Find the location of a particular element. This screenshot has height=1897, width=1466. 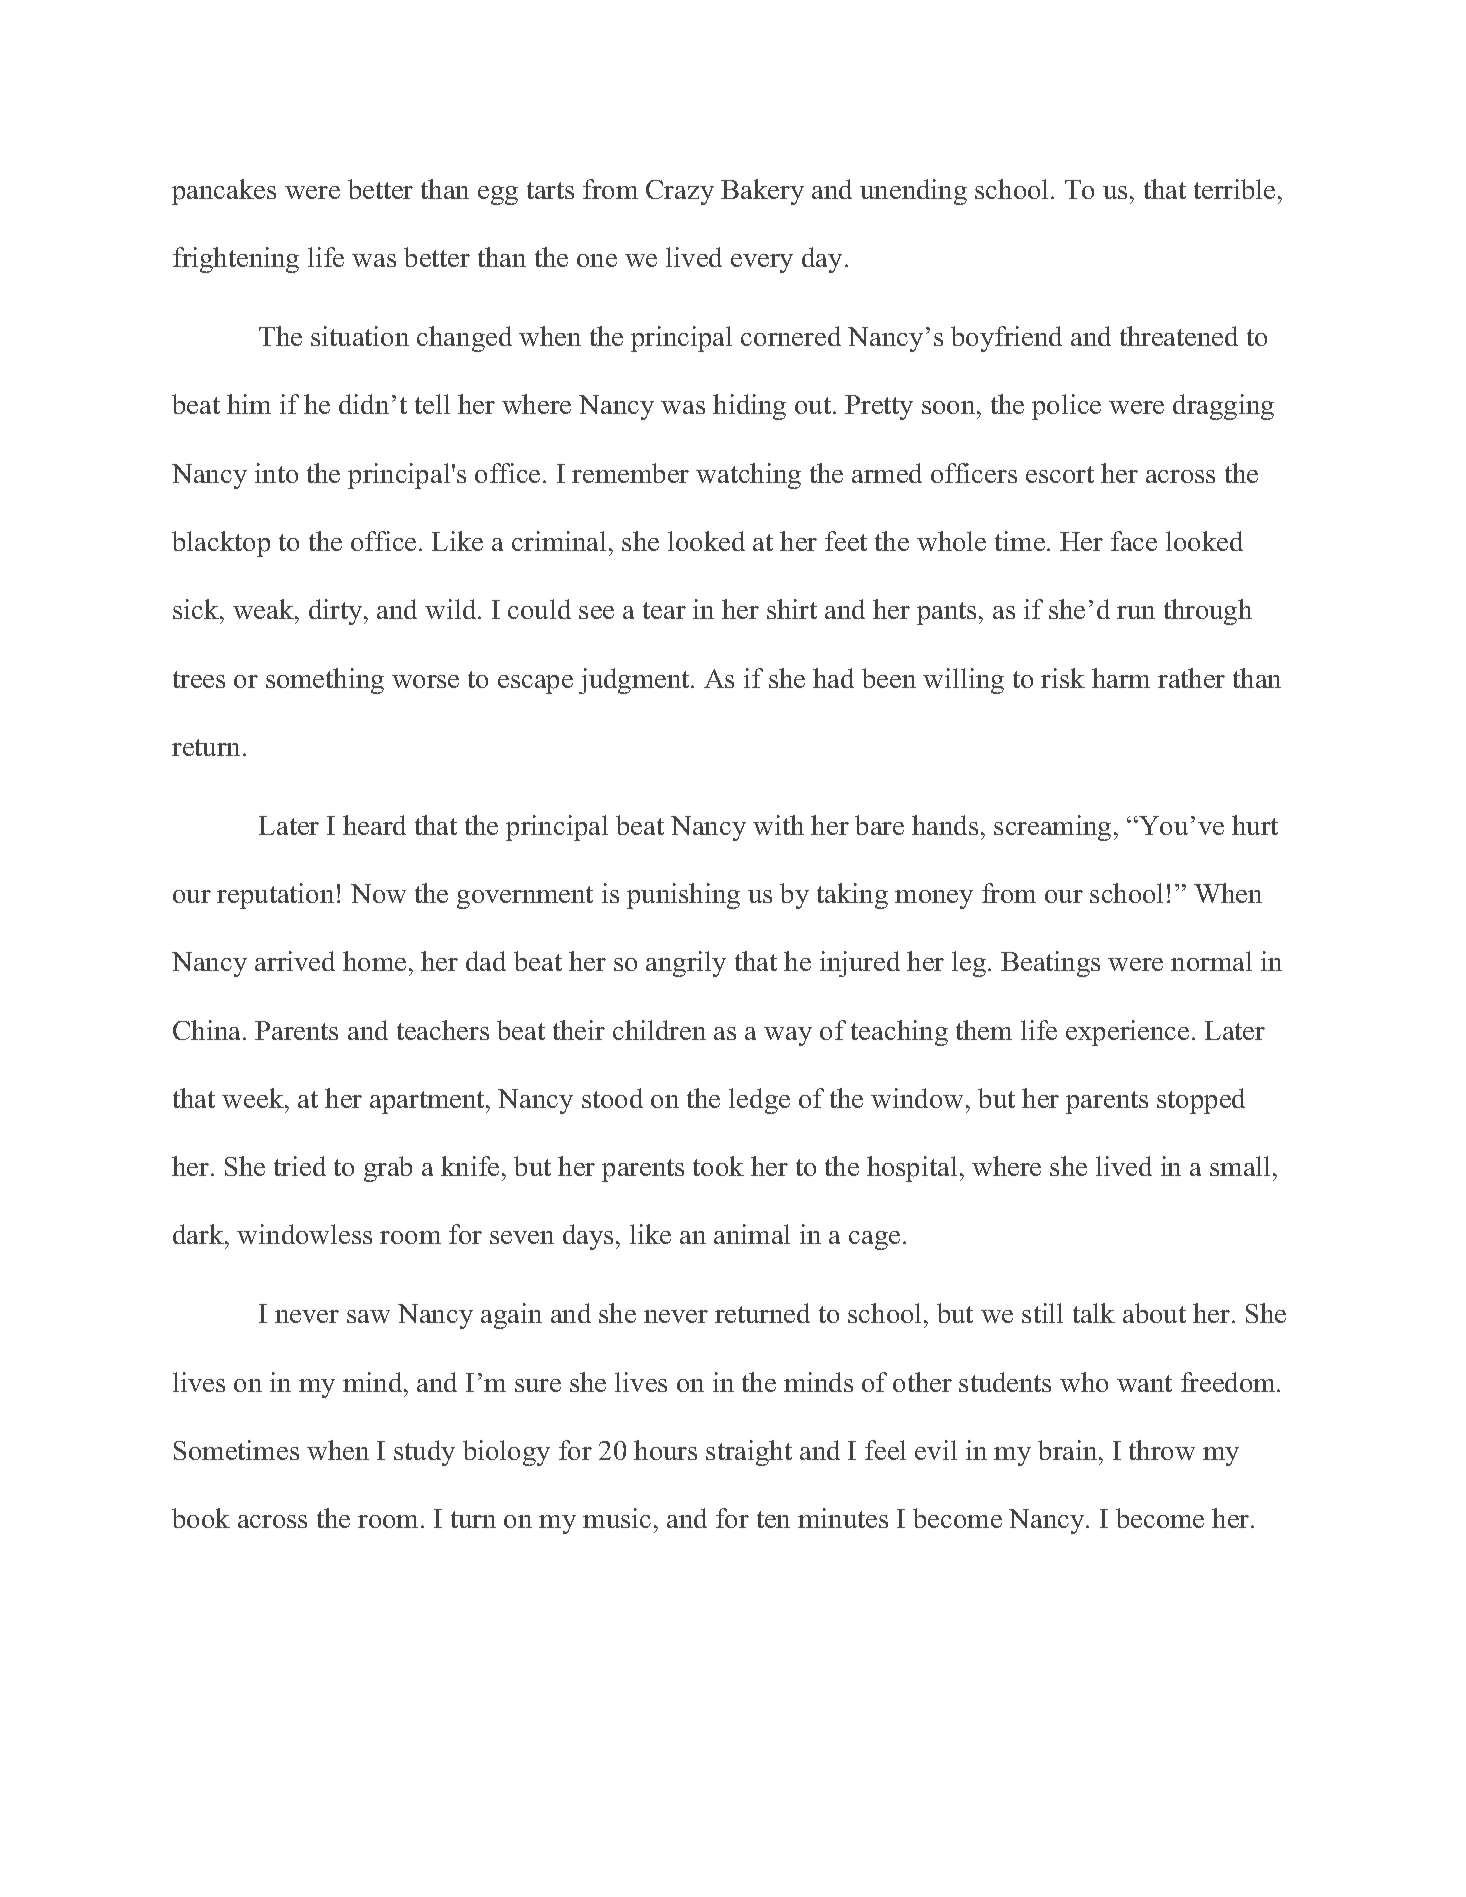

terrible is located at coordinates (1234, 189).
